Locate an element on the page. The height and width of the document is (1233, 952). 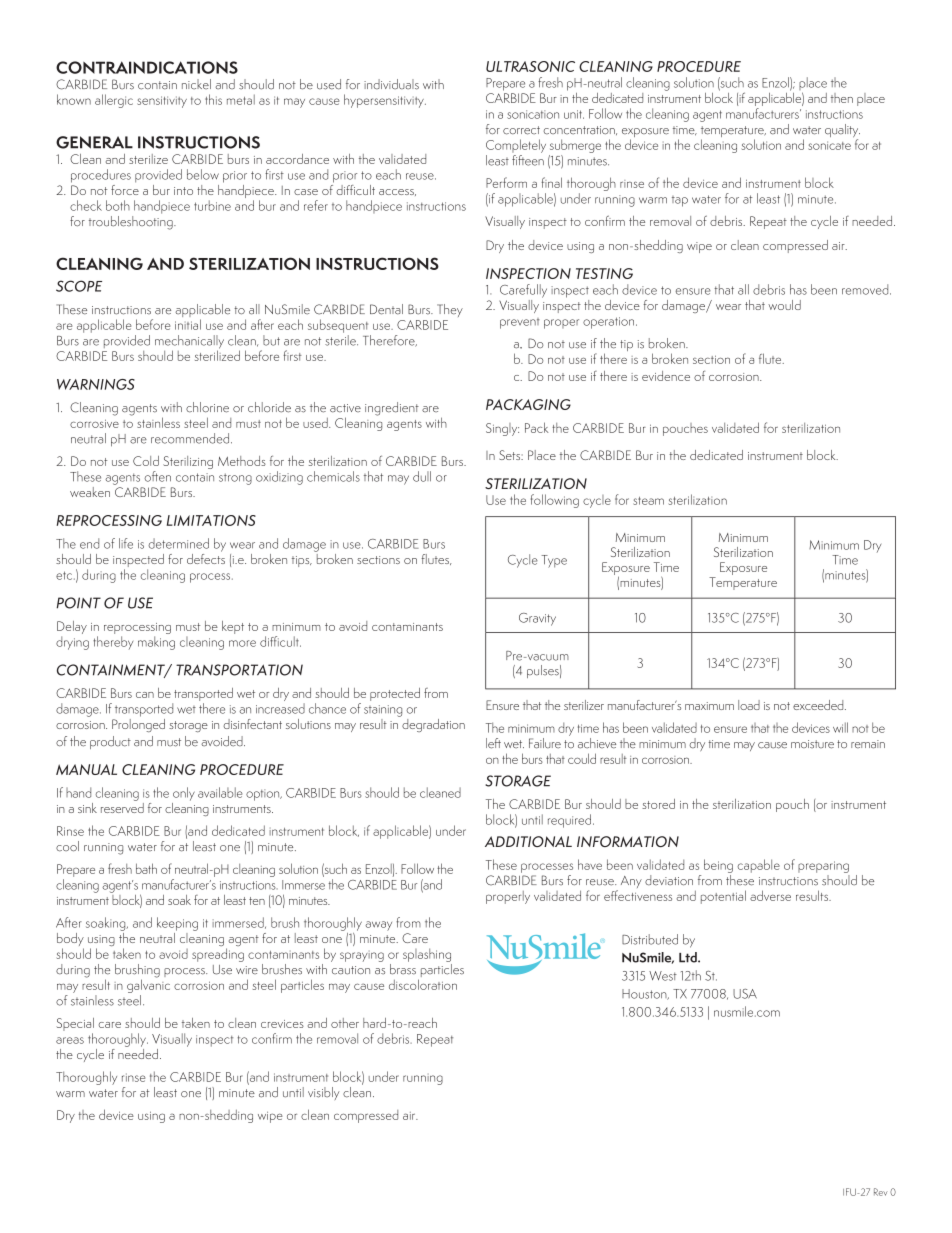
areas is located at coordinates (70, 1040).
